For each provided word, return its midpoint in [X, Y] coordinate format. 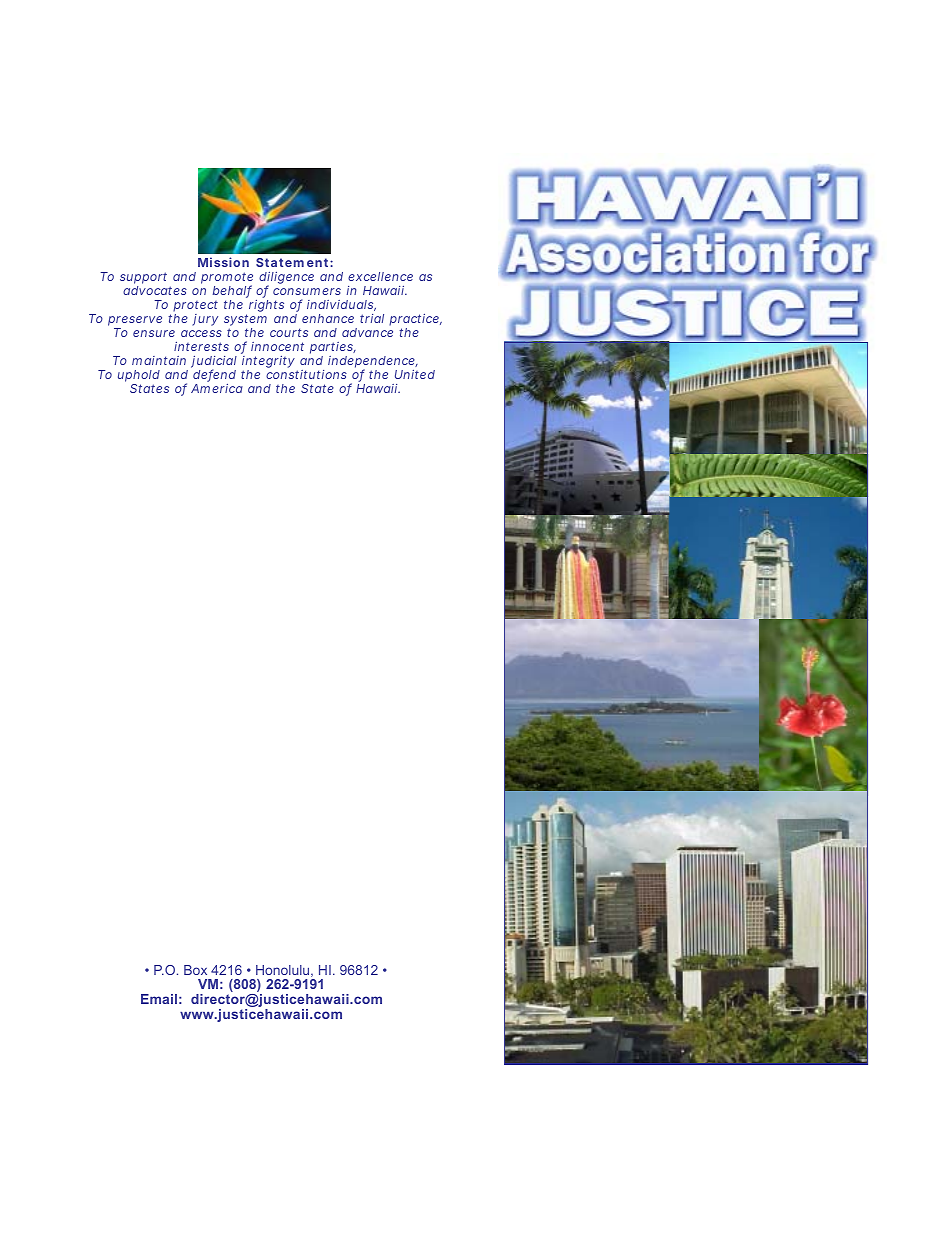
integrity [268, 363]
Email [159, 999]
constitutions [306, 374]
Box [195, 970]
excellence [380, 276]
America [217, 388]
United [415, 374]
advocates [155, 290]
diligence [286, 279]
